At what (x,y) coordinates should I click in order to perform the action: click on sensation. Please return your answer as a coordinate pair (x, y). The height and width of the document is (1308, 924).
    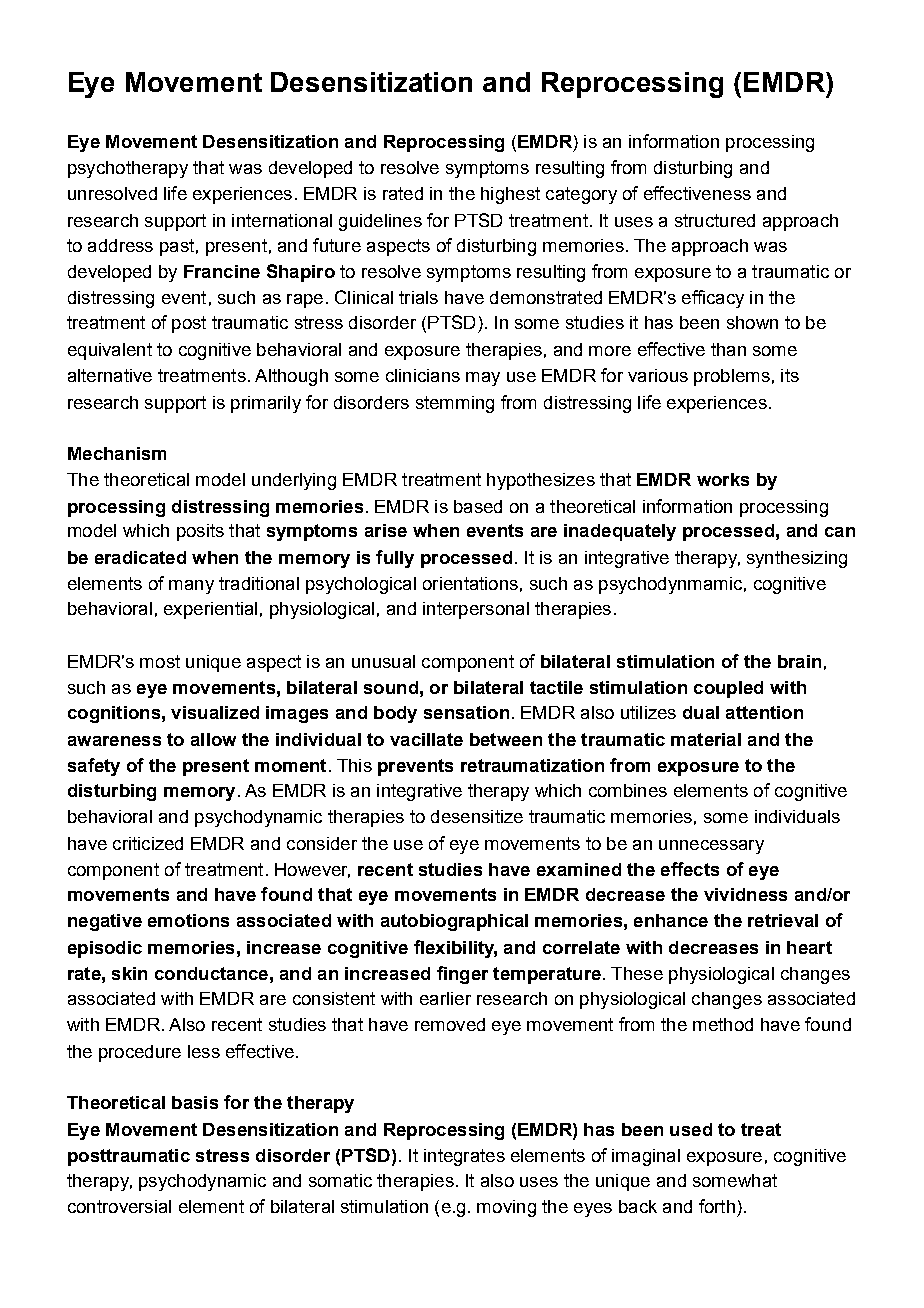
    Looking at the image, I should click on (466, 712).
